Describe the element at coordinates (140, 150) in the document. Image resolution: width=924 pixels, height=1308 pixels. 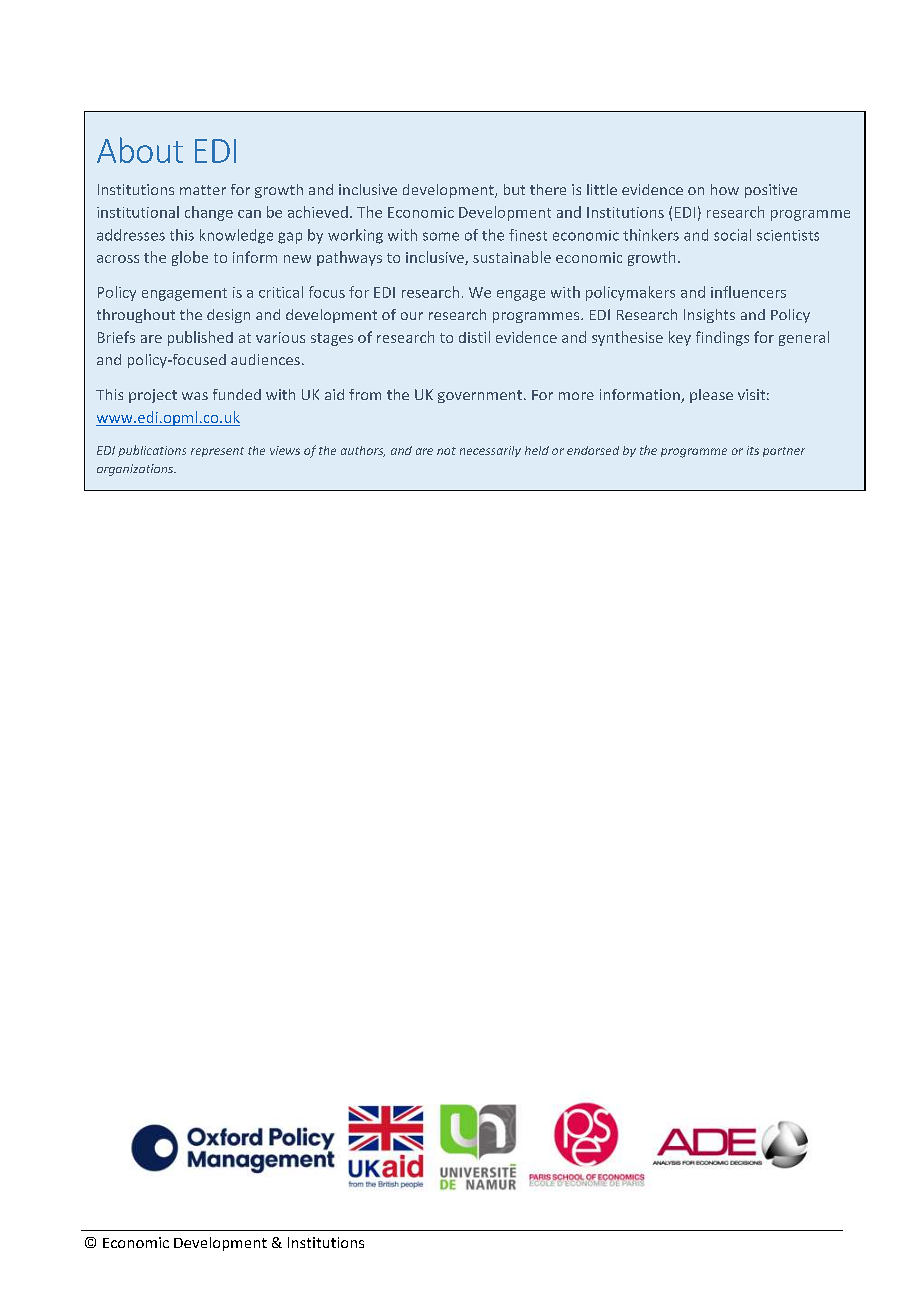
I see `About` at that location.
